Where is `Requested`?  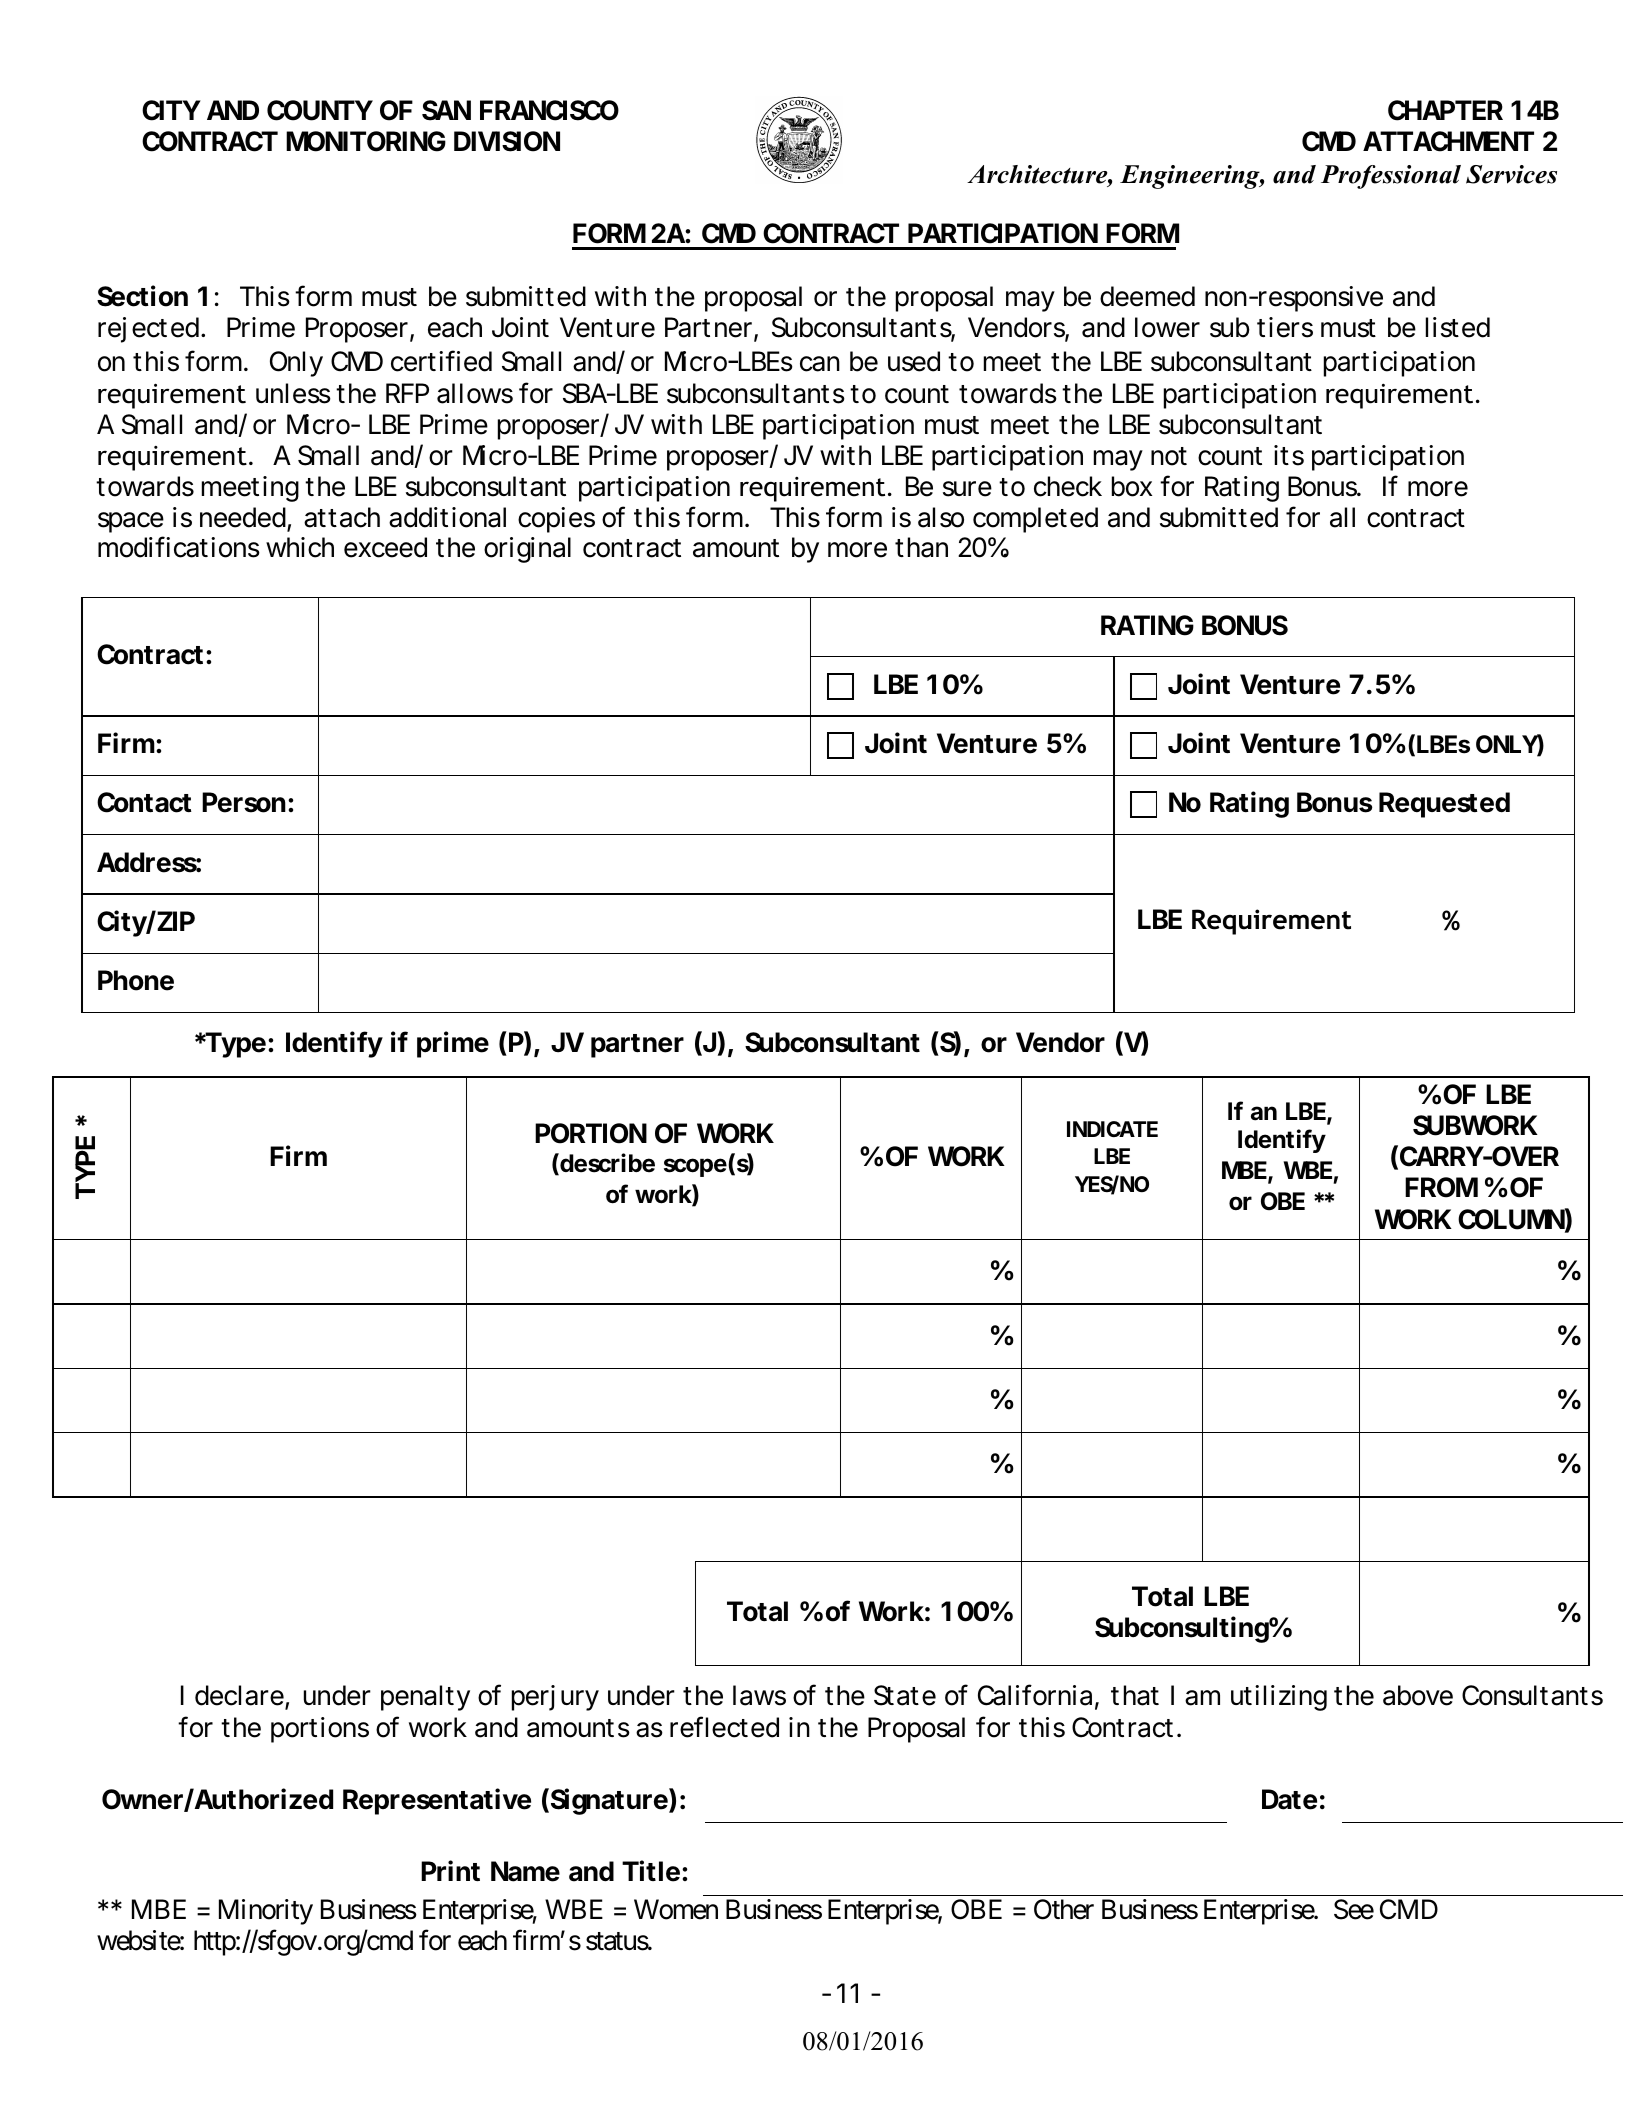 Requested is located at coordinates (1444, 805).
